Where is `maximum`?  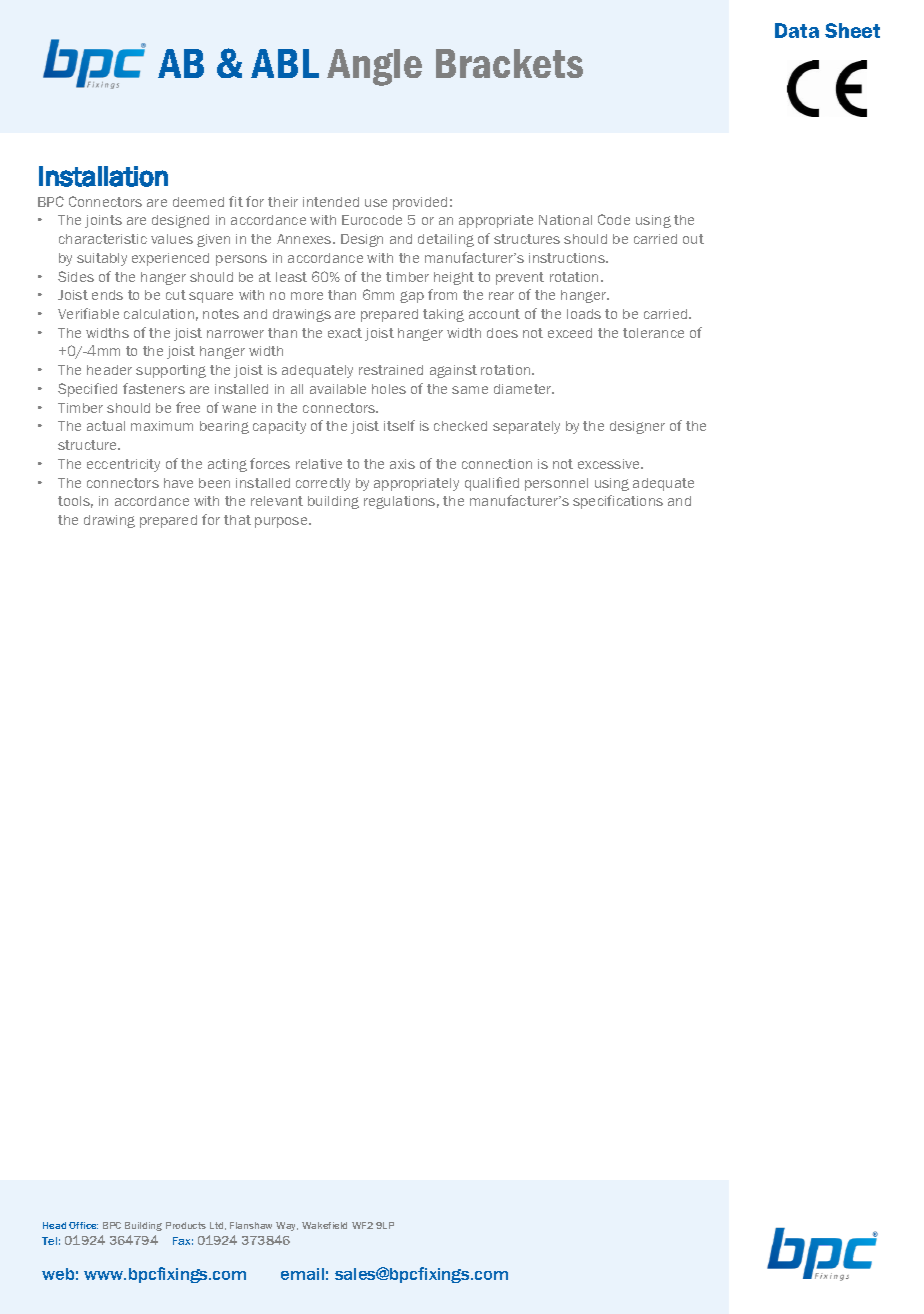 maximum is located at coordinates (162, 426).
